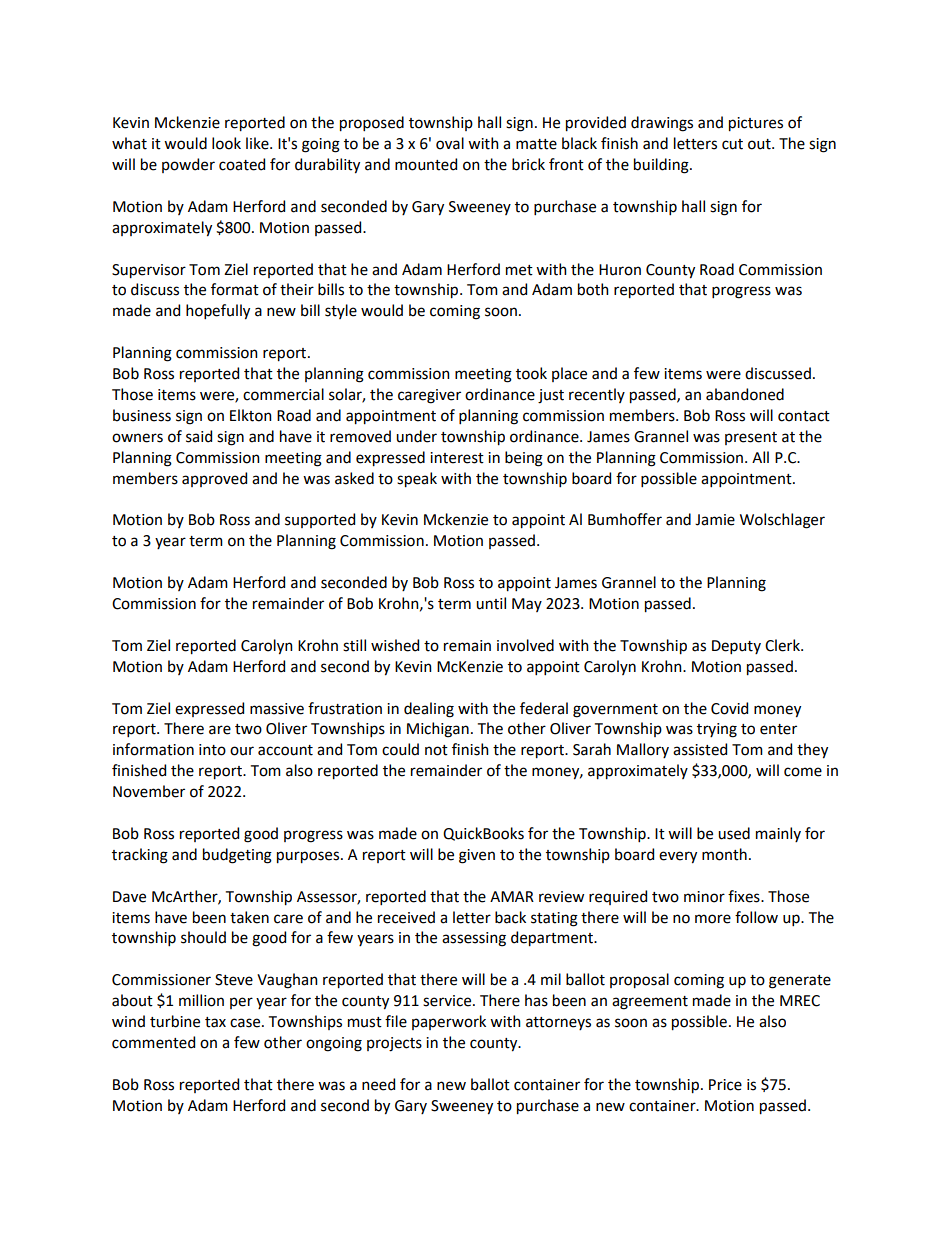 This image has width=952, height=1233. What do you see at coordinates (449, 1022) in the image?
I see `paperwork` at bounding box center [449, 1022].
